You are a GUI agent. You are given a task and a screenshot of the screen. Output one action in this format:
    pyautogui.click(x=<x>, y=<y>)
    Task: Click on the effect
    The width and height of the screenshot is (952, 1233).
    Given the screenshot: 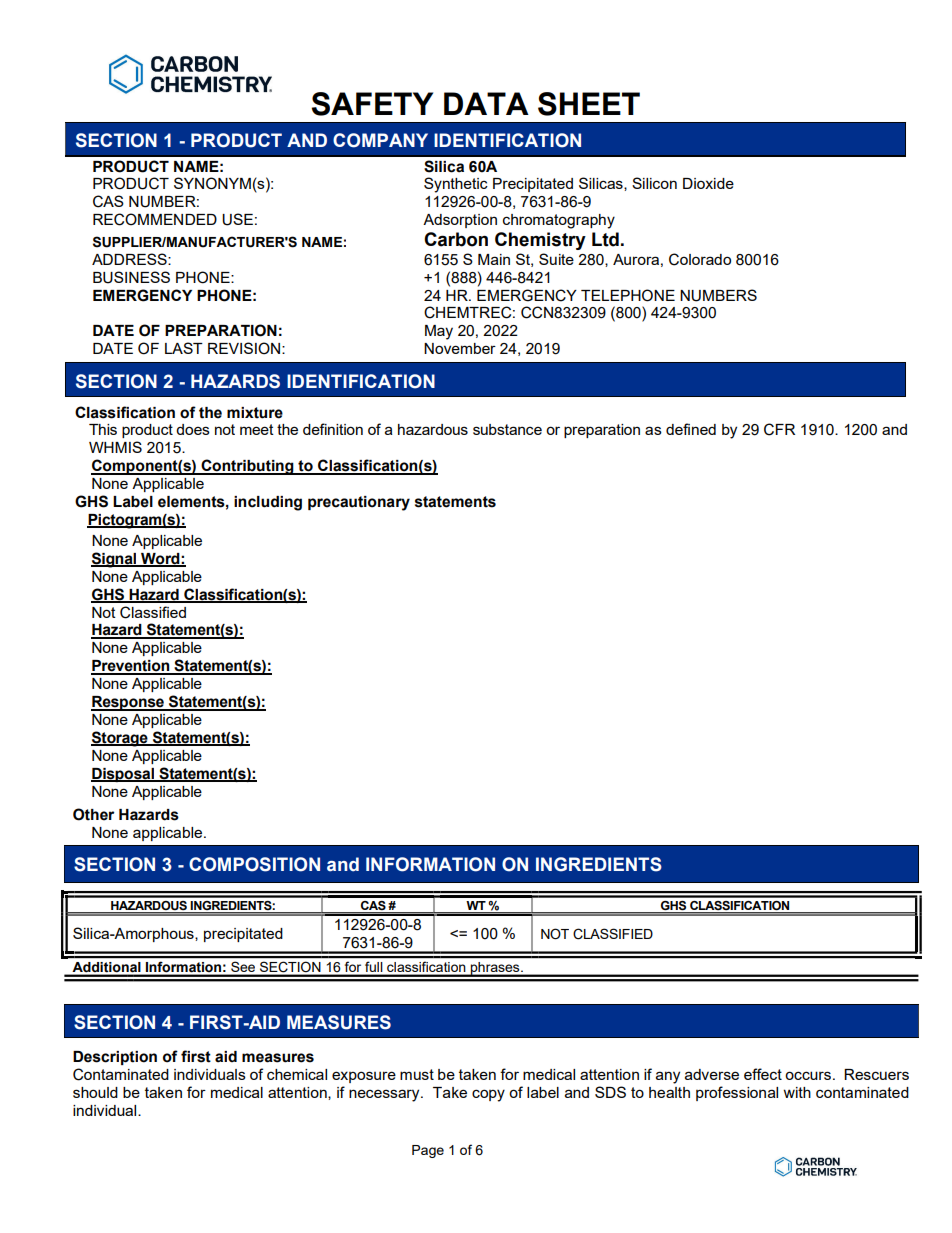 What is the action you would take?
    pyautogui.click(x=763, y=1074)
